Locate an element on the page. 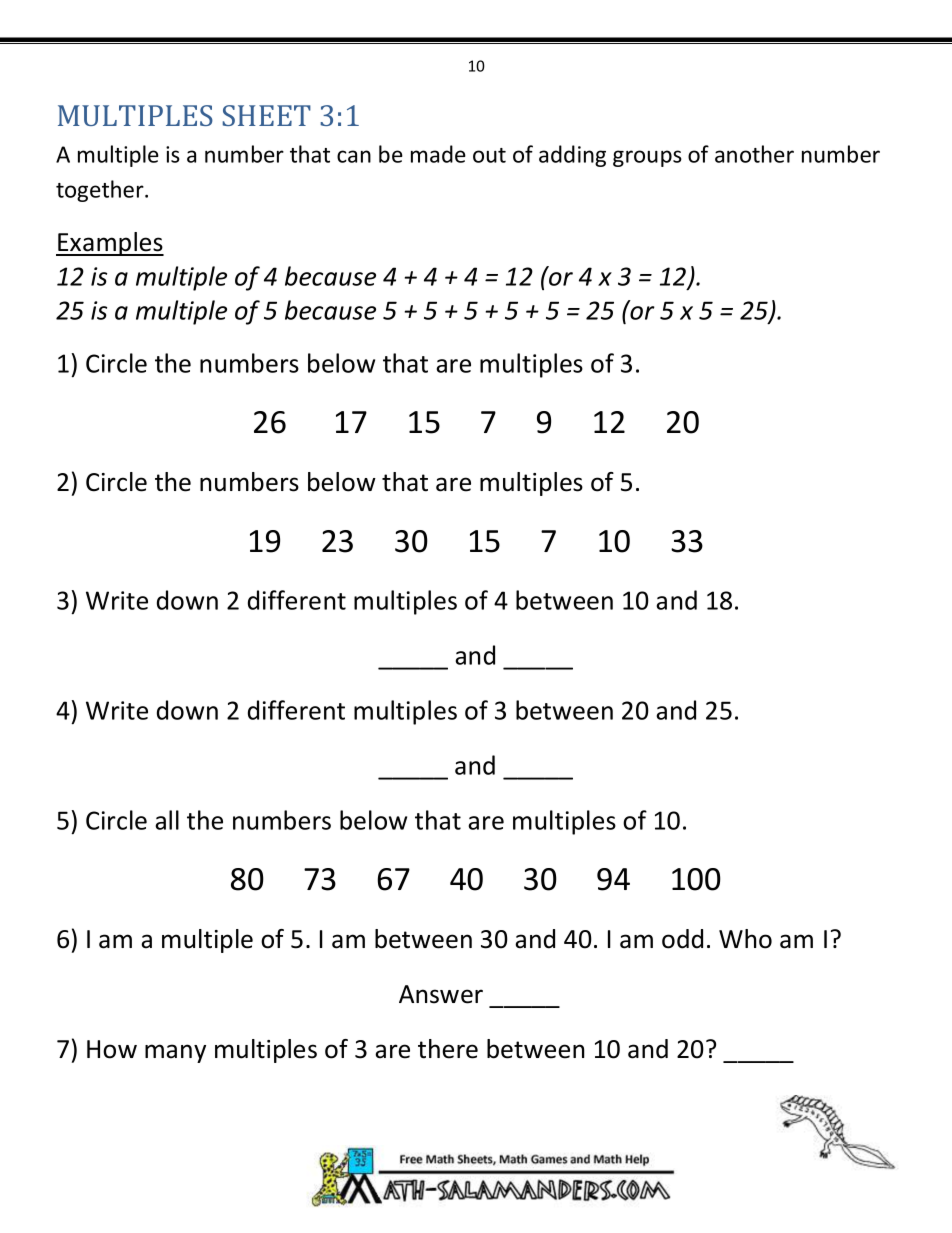  groups is located at coordinates (647, 158).
